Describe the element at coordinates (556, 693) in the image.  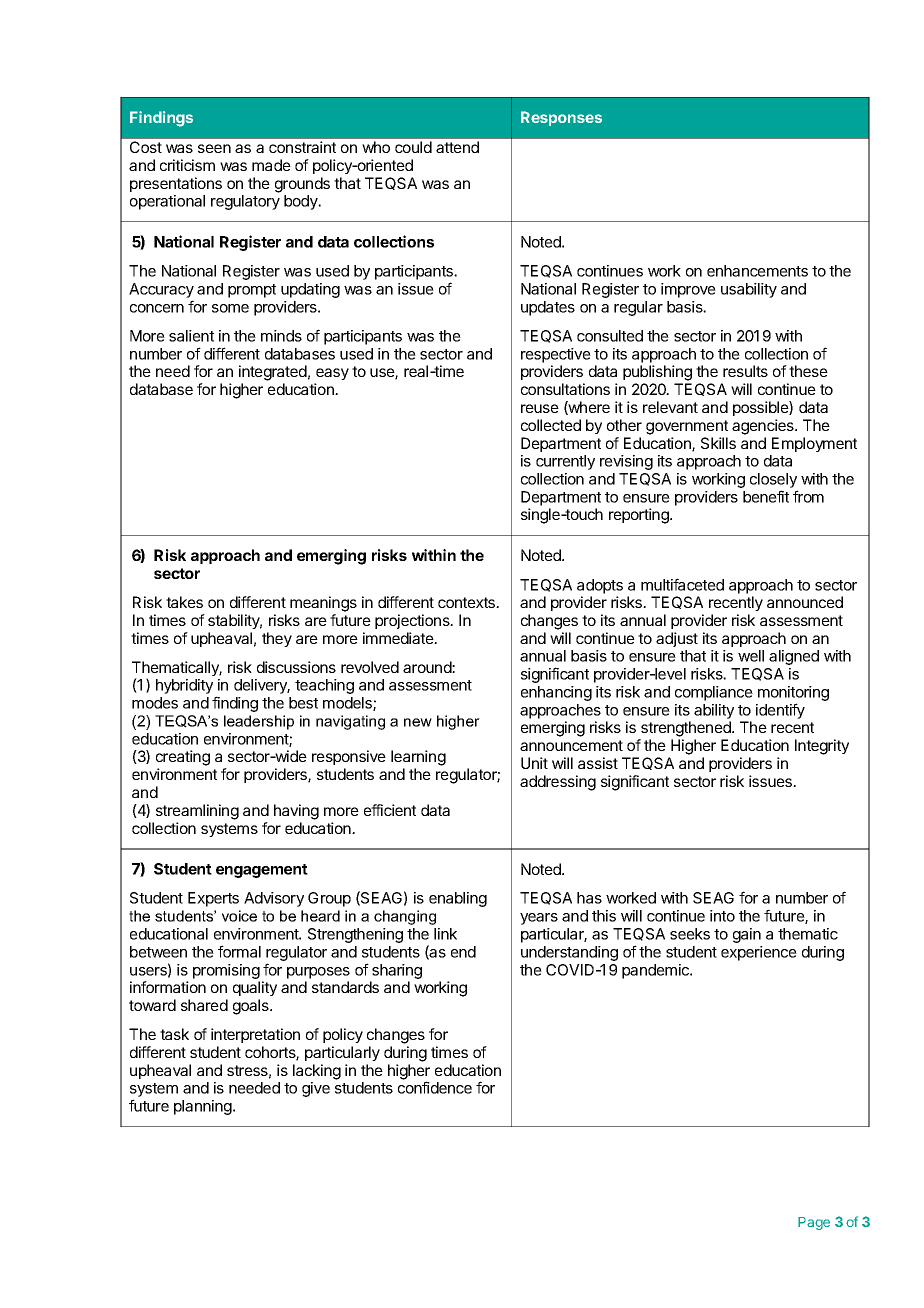
I see `enhancing` at that location.
